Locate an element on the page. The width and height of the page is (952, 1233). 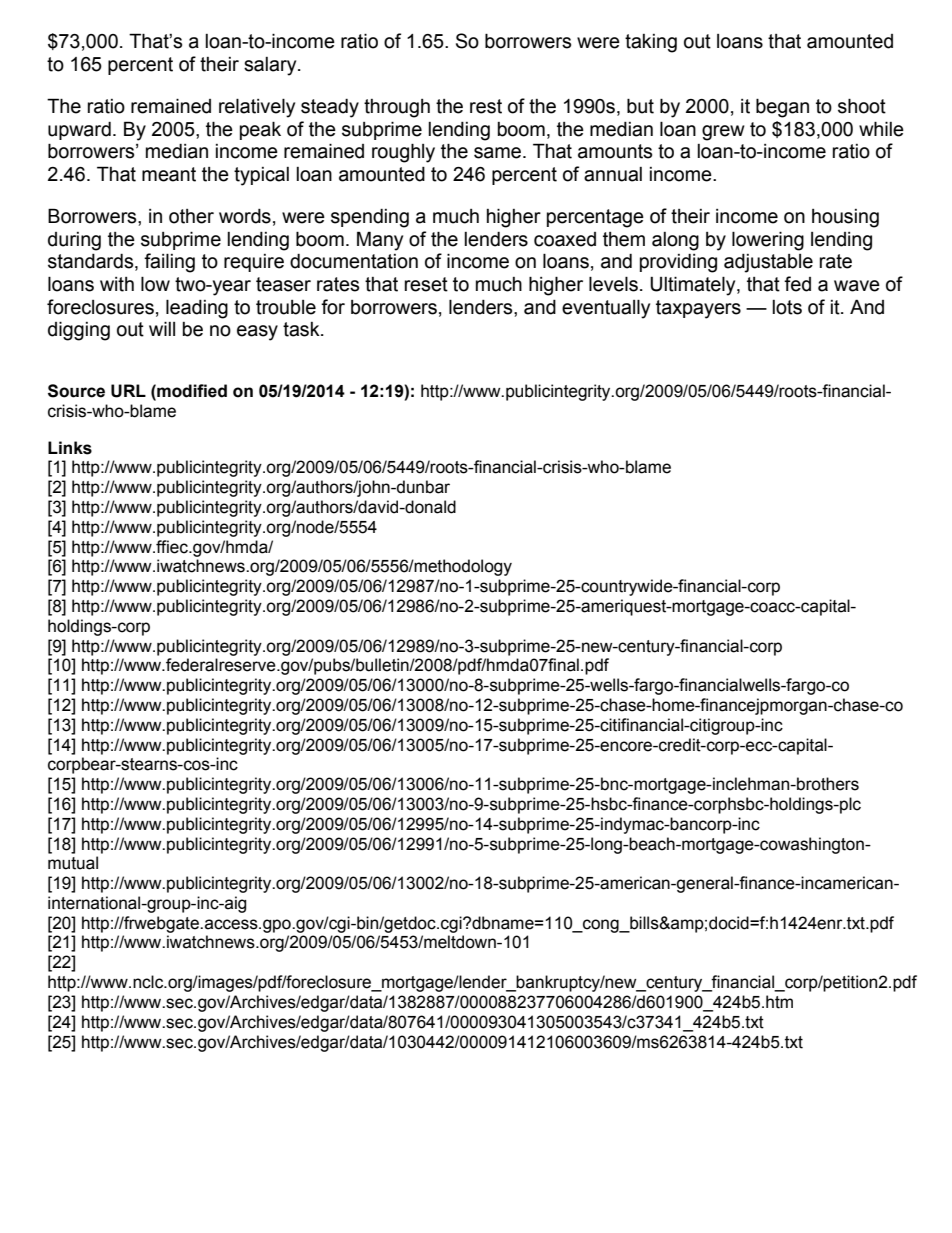
task is located at coordinates (302, 329).
